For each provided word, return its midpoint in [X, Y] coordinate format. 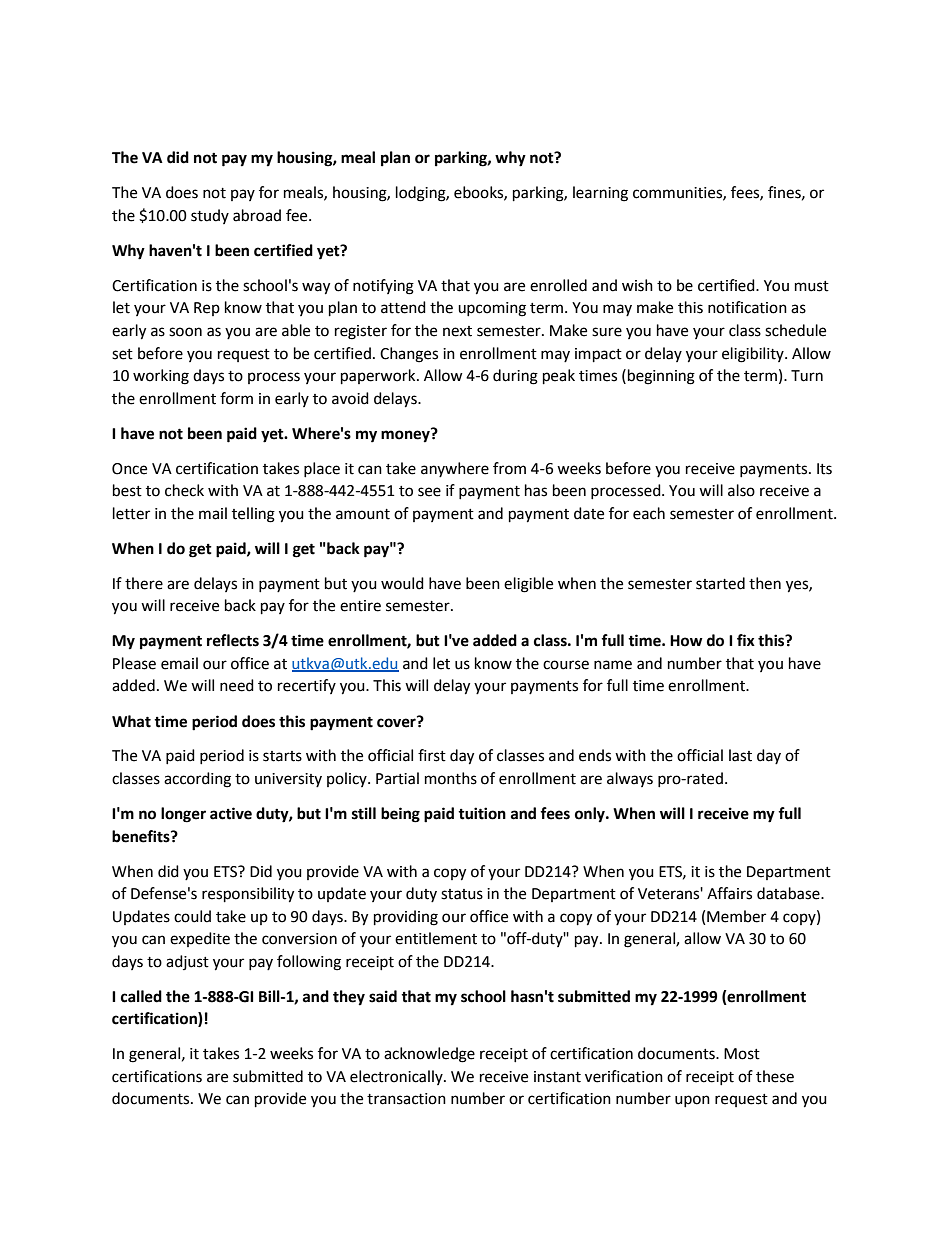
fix [746, 640]
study [210, 216]
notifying [383, 287]
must [812, 286]
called [141, 996]
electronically [397, 1077]
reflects [233, 640]
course [566, 665]
